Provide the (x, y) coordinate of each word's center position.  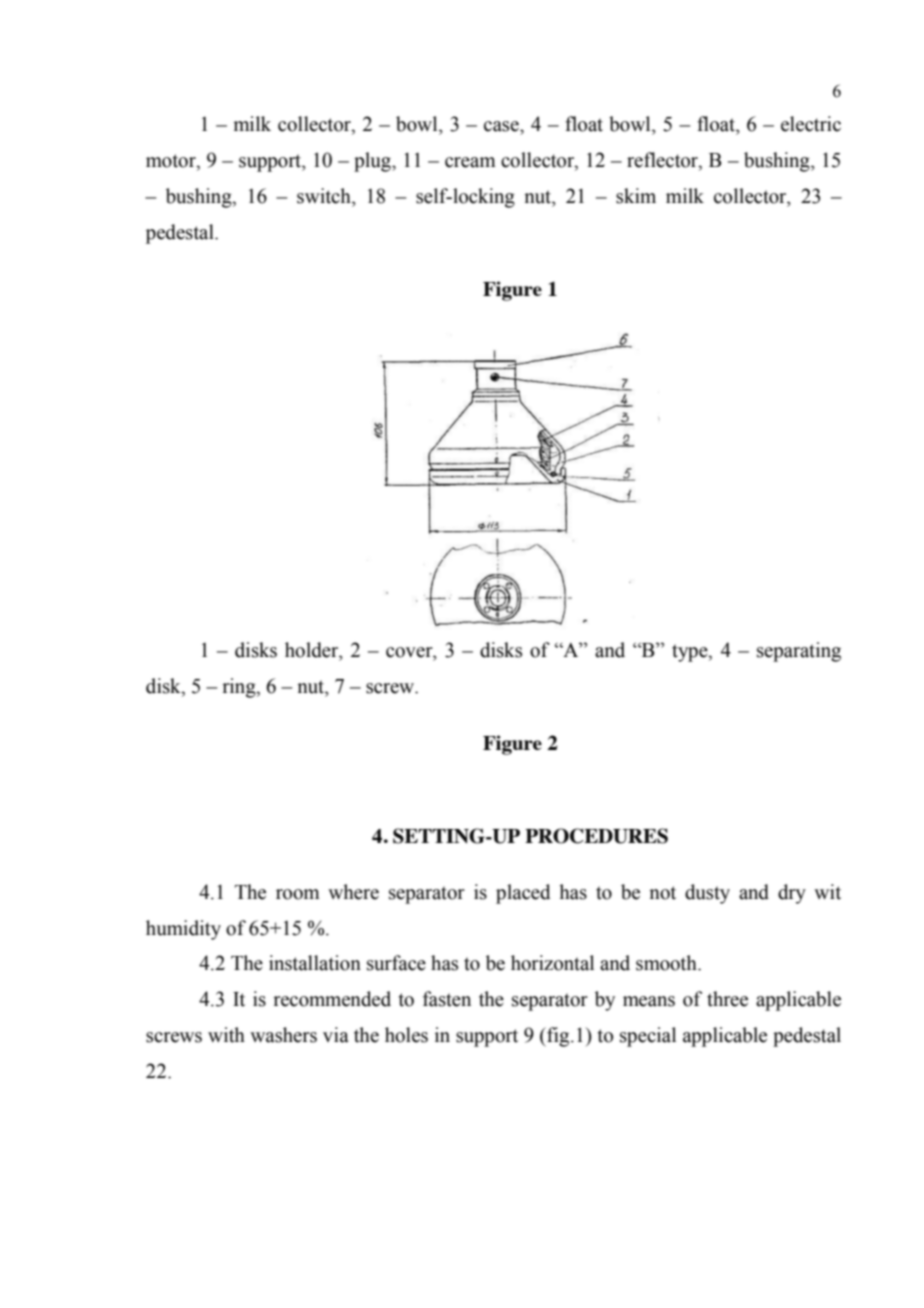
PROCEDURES (596, 836)
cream (470, 162)
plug (373, 162)
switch (325, 196)
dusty (707, 894)
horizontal (552, 963)
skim (636, 196)
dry (792, 894)
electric (811, 124)
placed (523, 894)
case (502, 126)
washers (283, 1035)
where (353, 892)
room (298, 894)
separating (799, 652)
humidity (183, 930)
